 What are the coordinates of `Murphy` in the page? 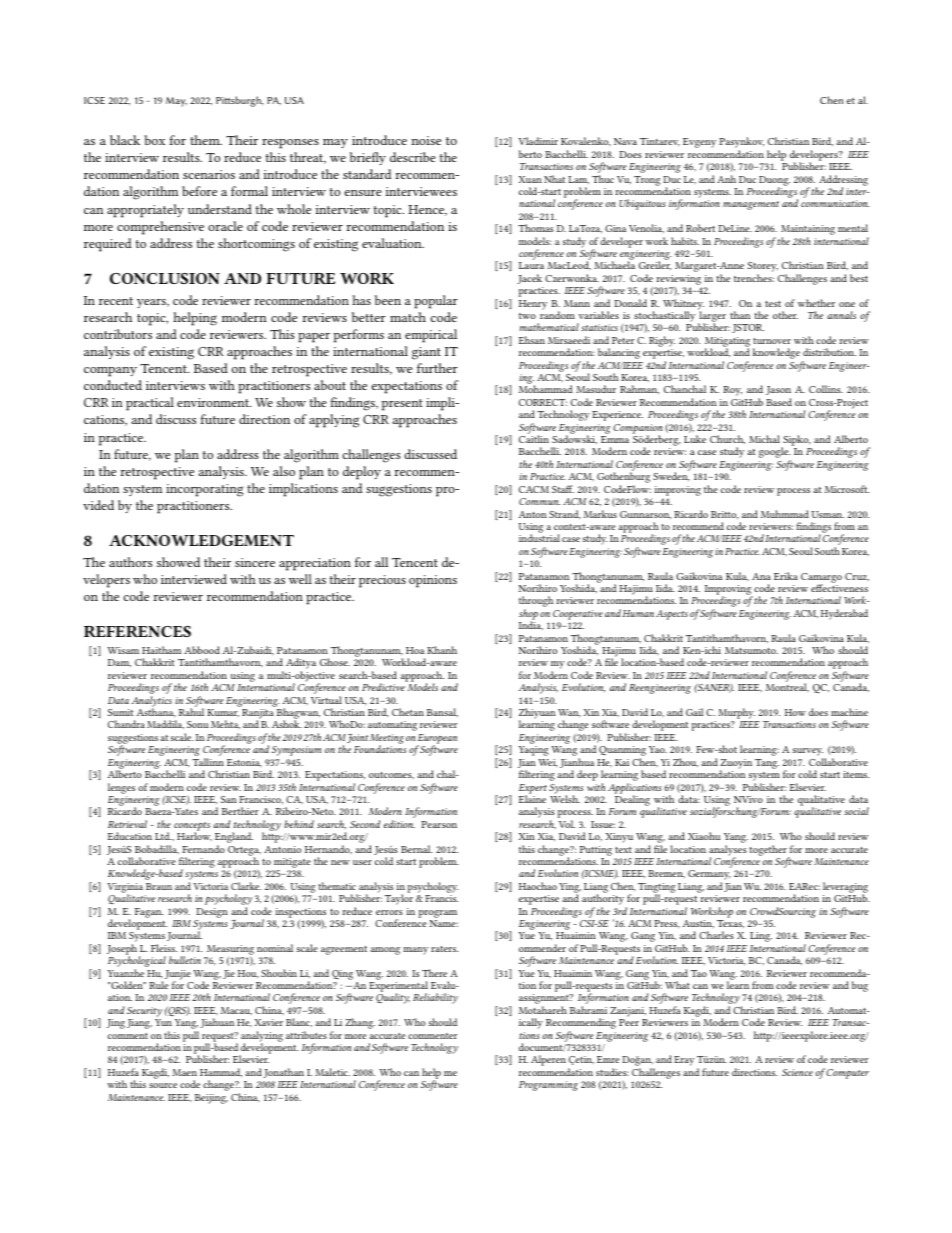 It's located at (737, 715).
